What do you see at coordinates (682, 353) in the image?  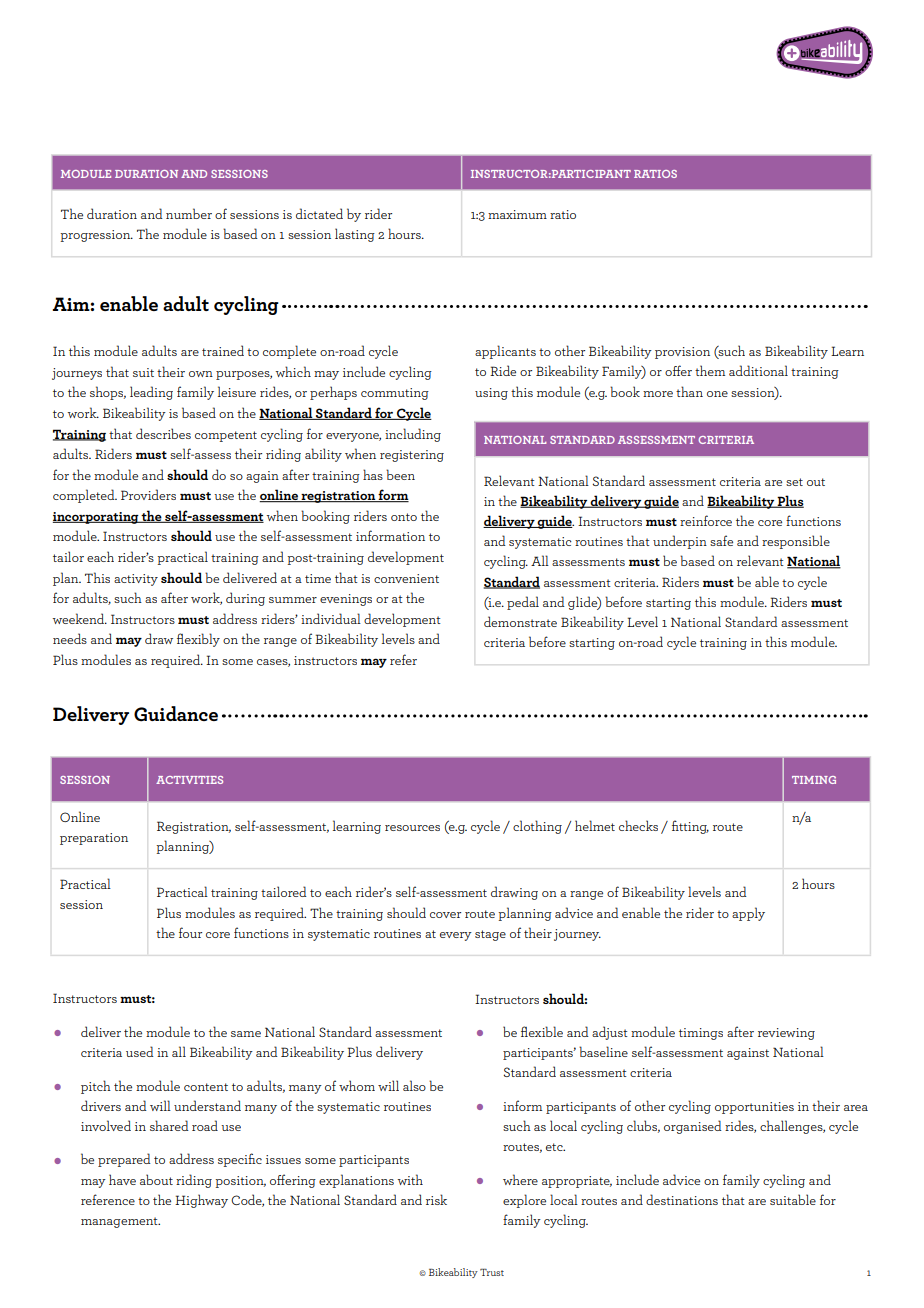 I see `provision` at bounding box center [682, 353].
